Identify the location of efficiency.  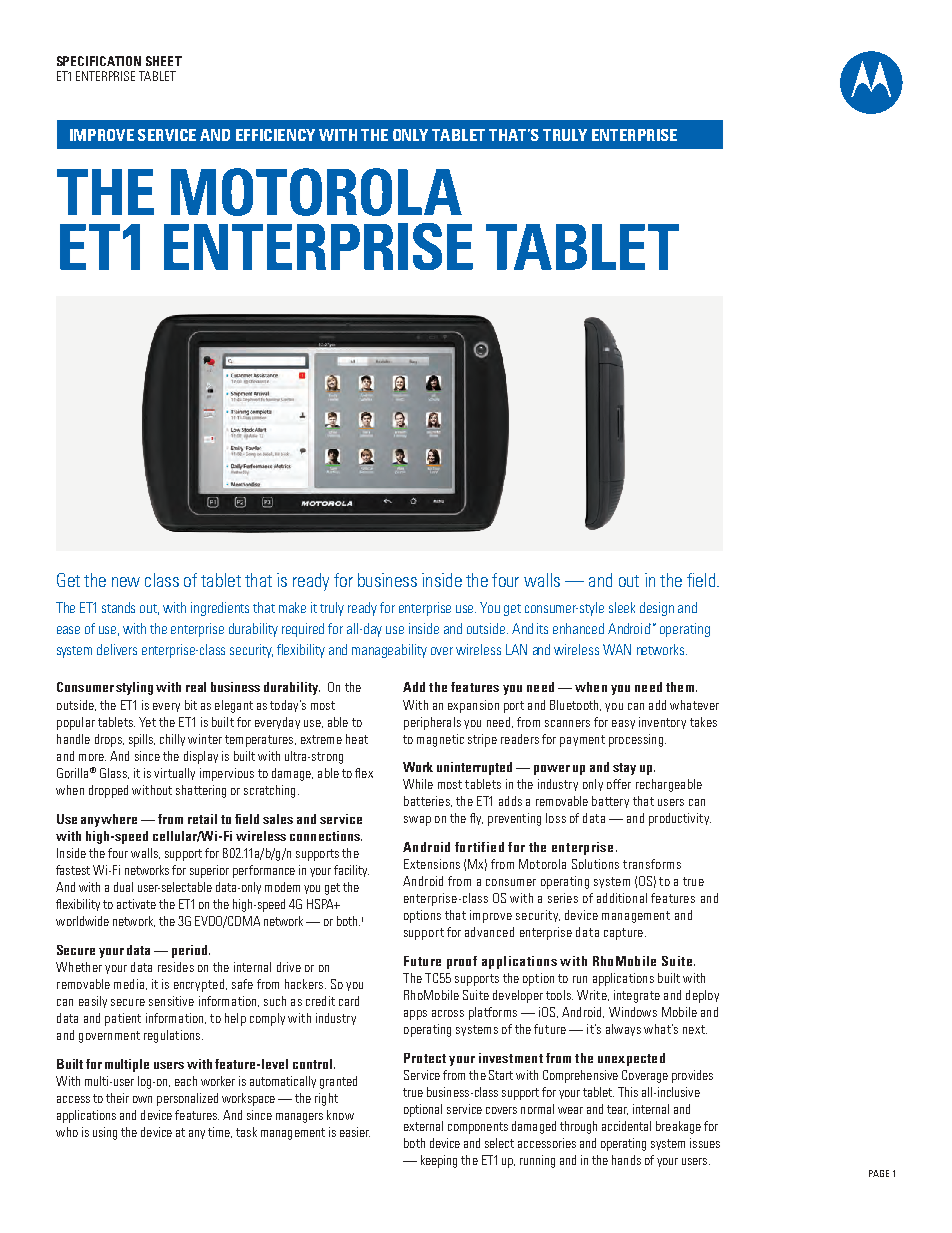
(275, 135).
